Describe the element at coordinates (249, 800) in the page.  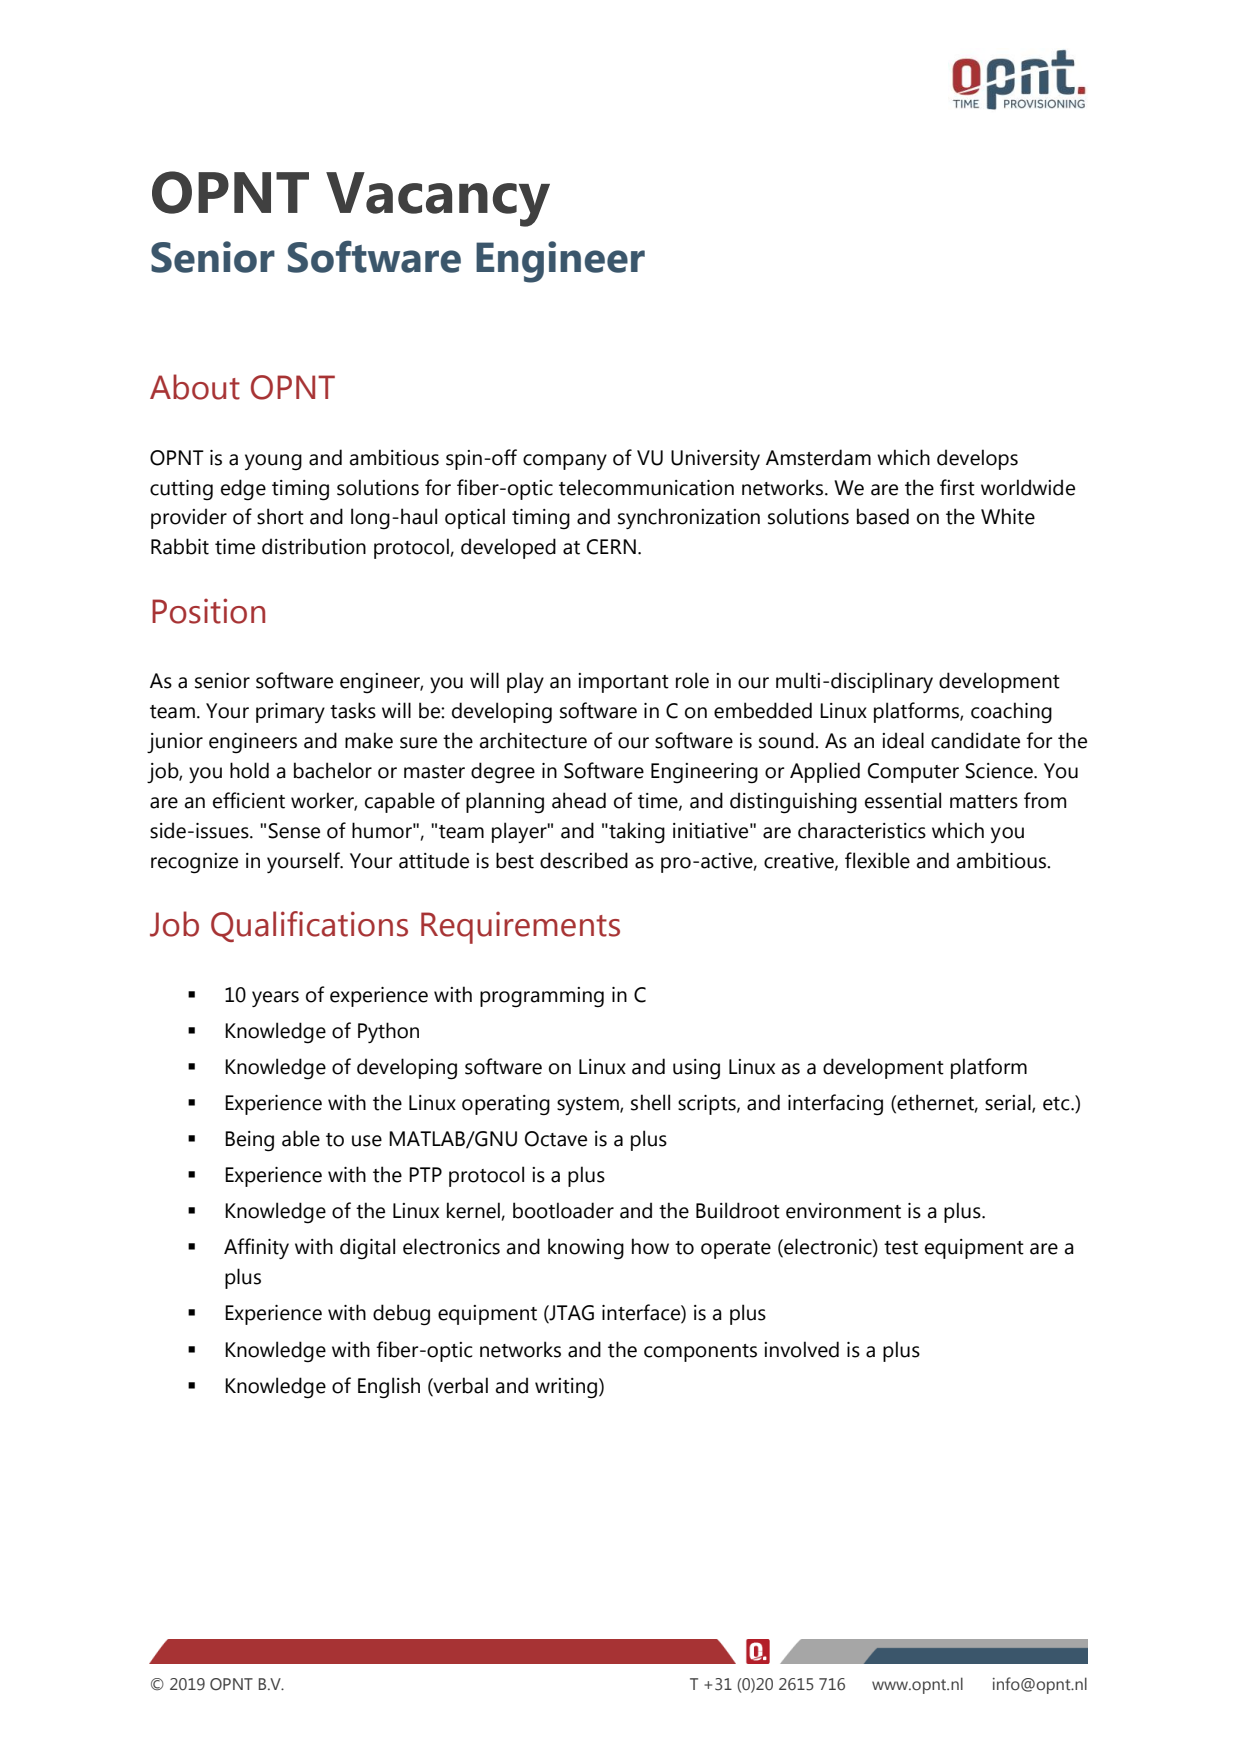
I see `efficient` at that location.
